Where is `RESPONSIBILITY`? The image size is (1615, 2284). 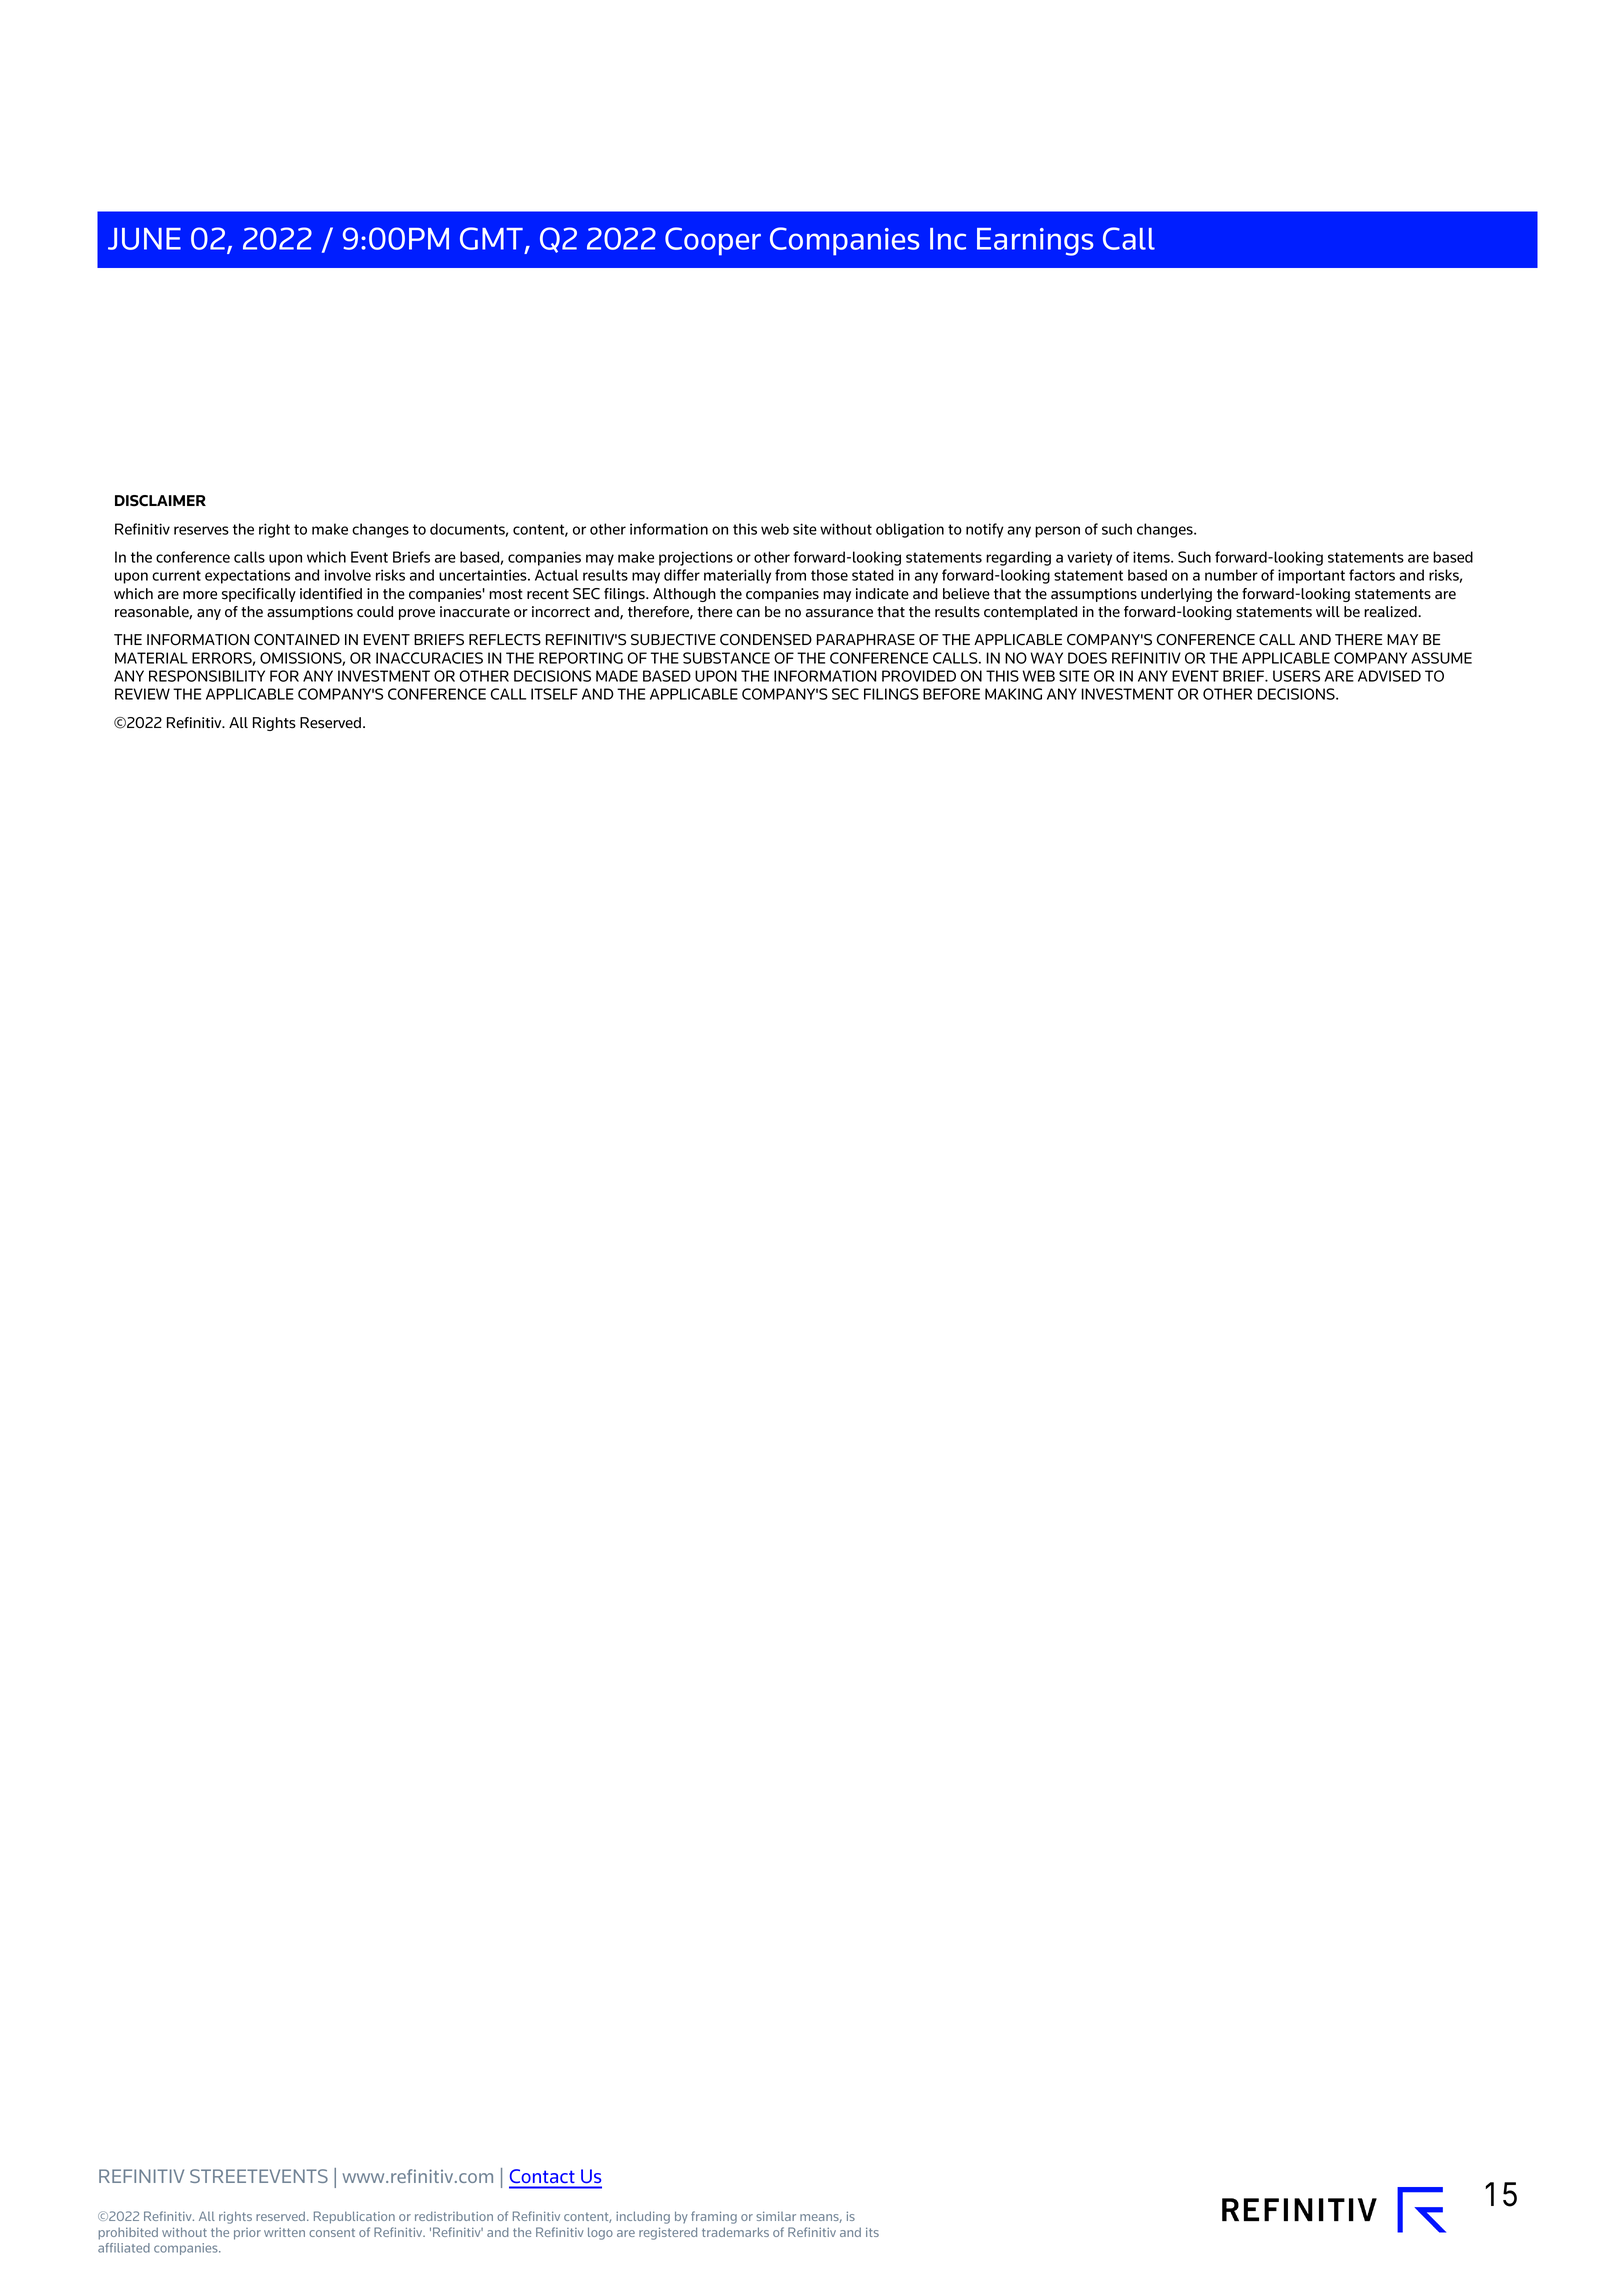
RESPONSIBILITY is located at coordinates (207, 676).
